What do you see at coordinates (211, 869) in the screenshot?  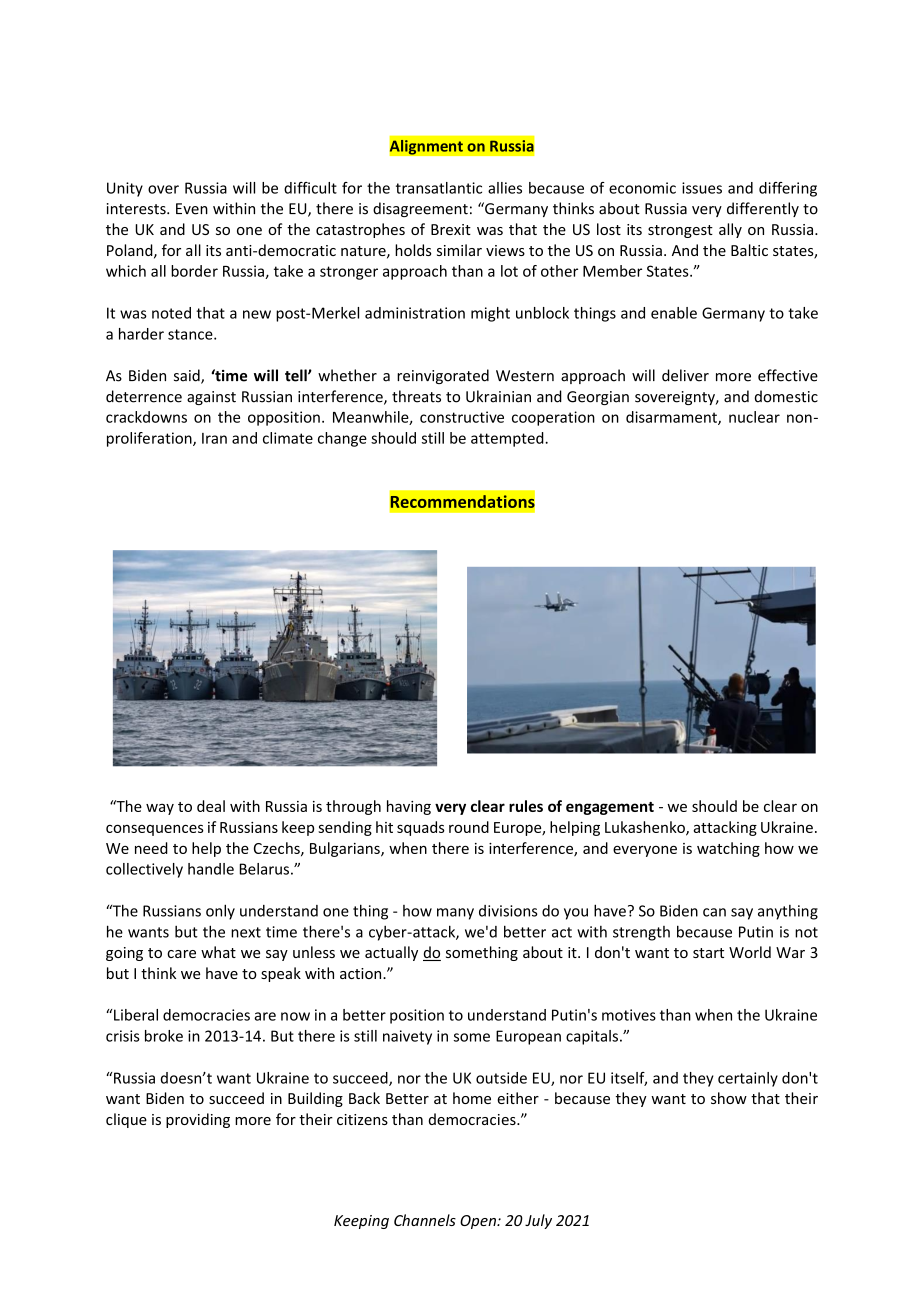 I see `handle` at bounding box center [211, 869].
